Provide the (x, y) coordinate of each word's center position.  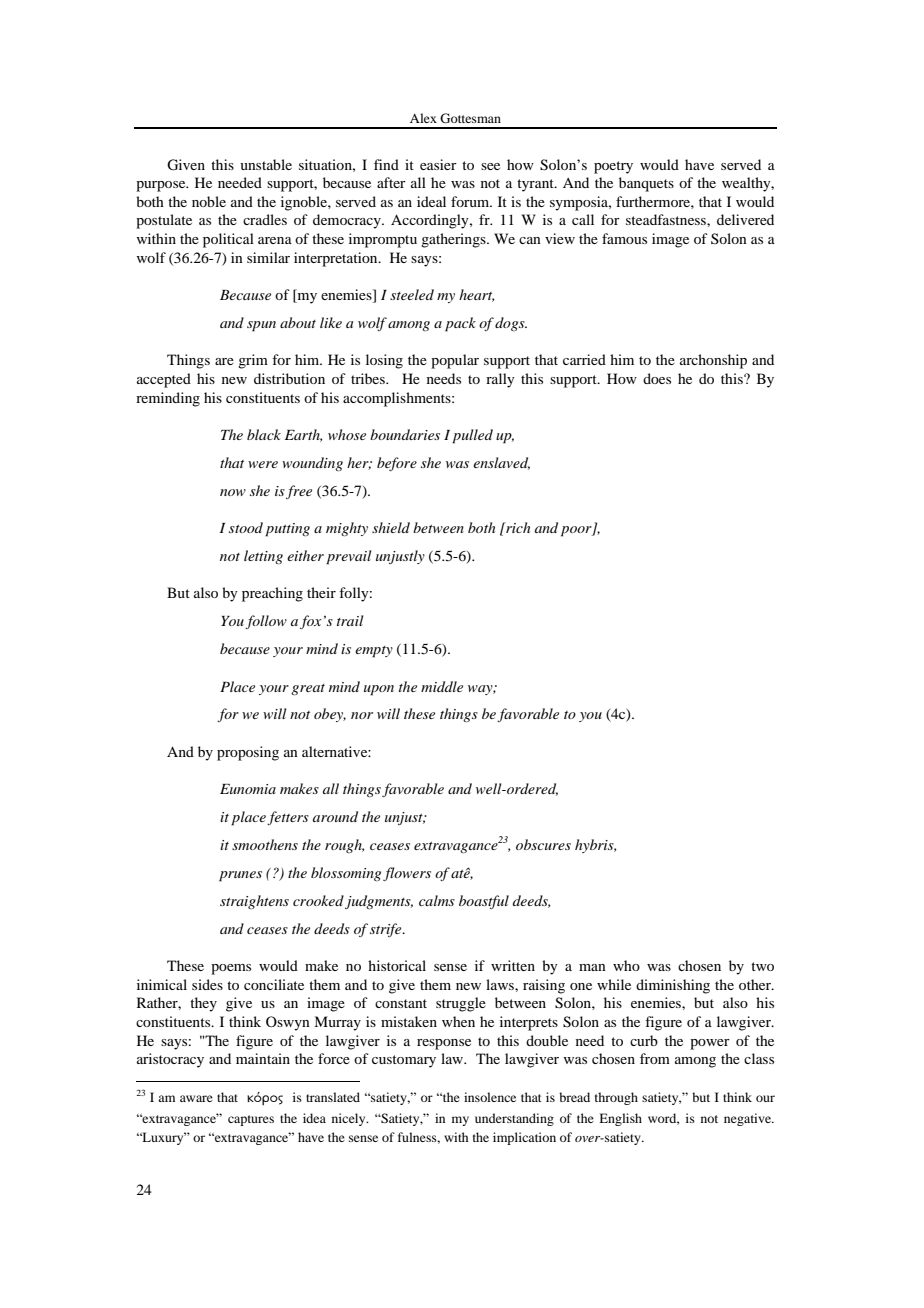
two (762, 966)
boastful (484, 902)
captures (251, 1120)
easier (438, 164)
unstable (266, 164)
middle (442, 686)
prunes (240, 876)
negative (748, 1119)
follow (266, 622)
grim (253, 361)
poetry (613, 167)
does (657, 378)
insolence (490, 1097)
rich (517, 527)
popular (455, 361)
